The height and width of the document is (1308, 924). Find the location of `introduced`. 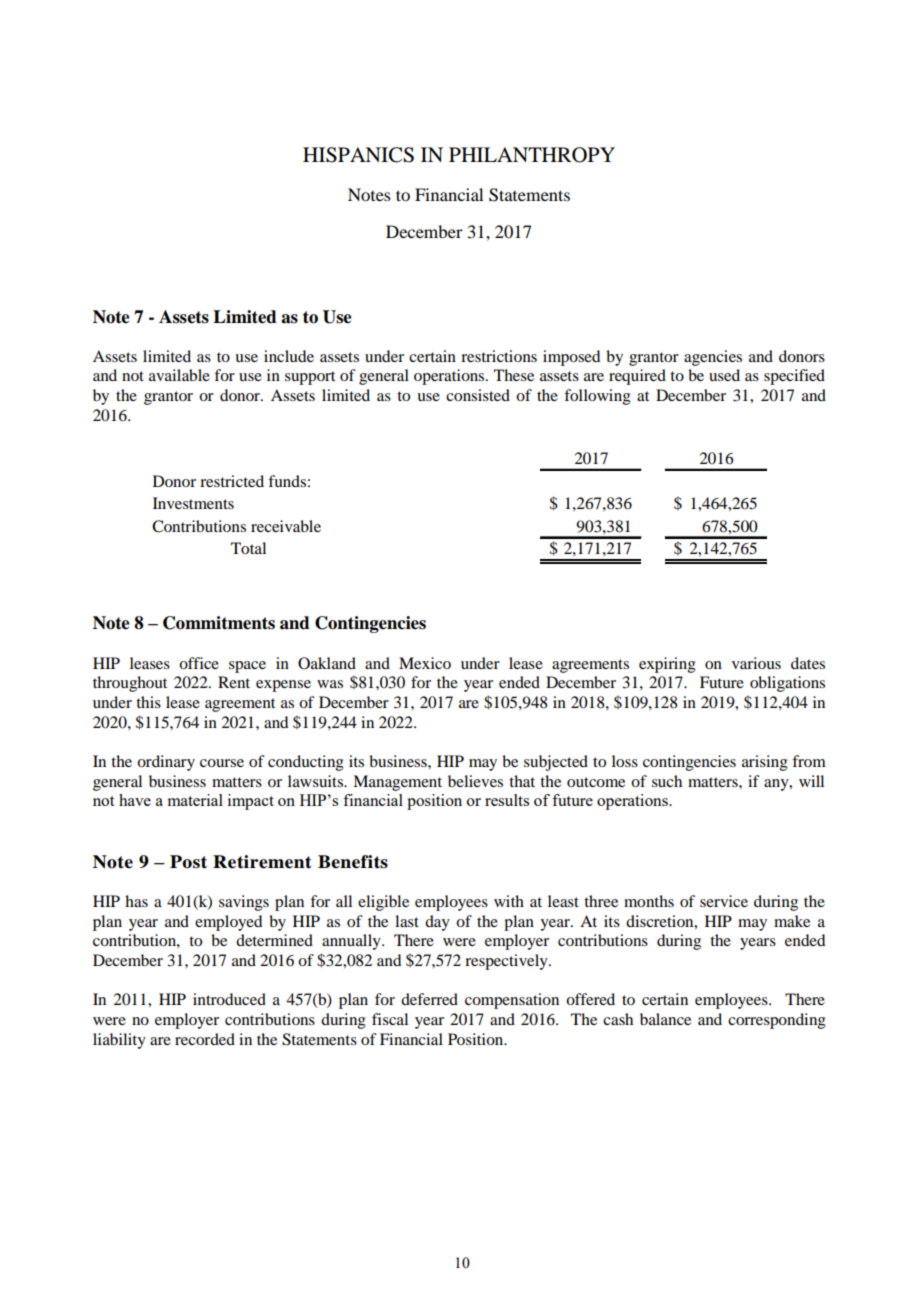

introduced is located at coordinates (229, 999).
